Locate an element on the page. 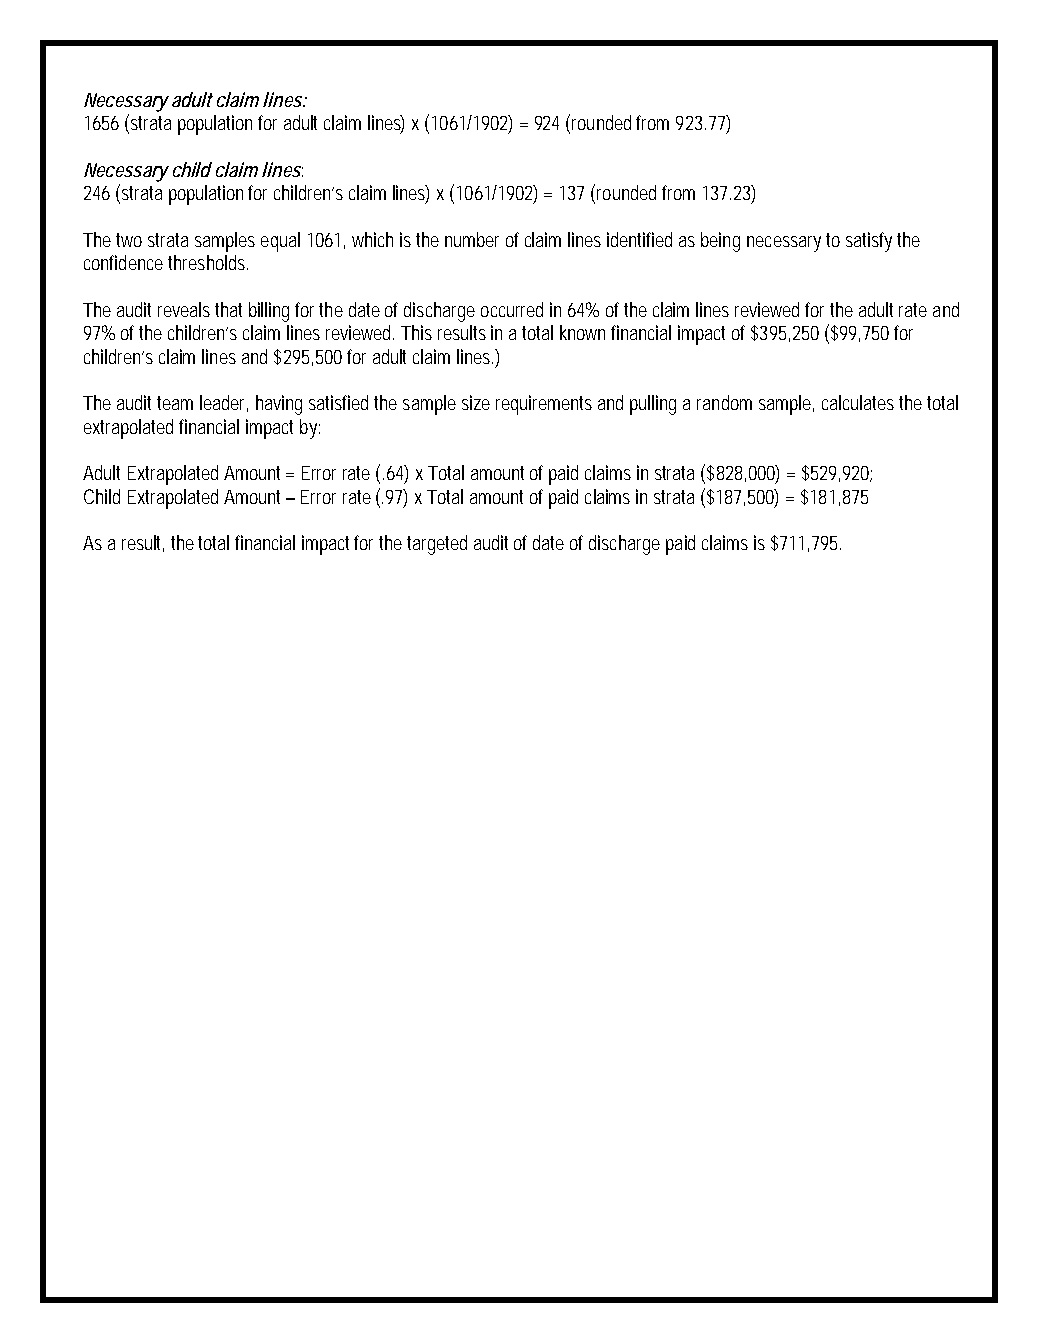 The height and width of the image is (1343, 1038). thresholds is located at coordinates (208, 262).
